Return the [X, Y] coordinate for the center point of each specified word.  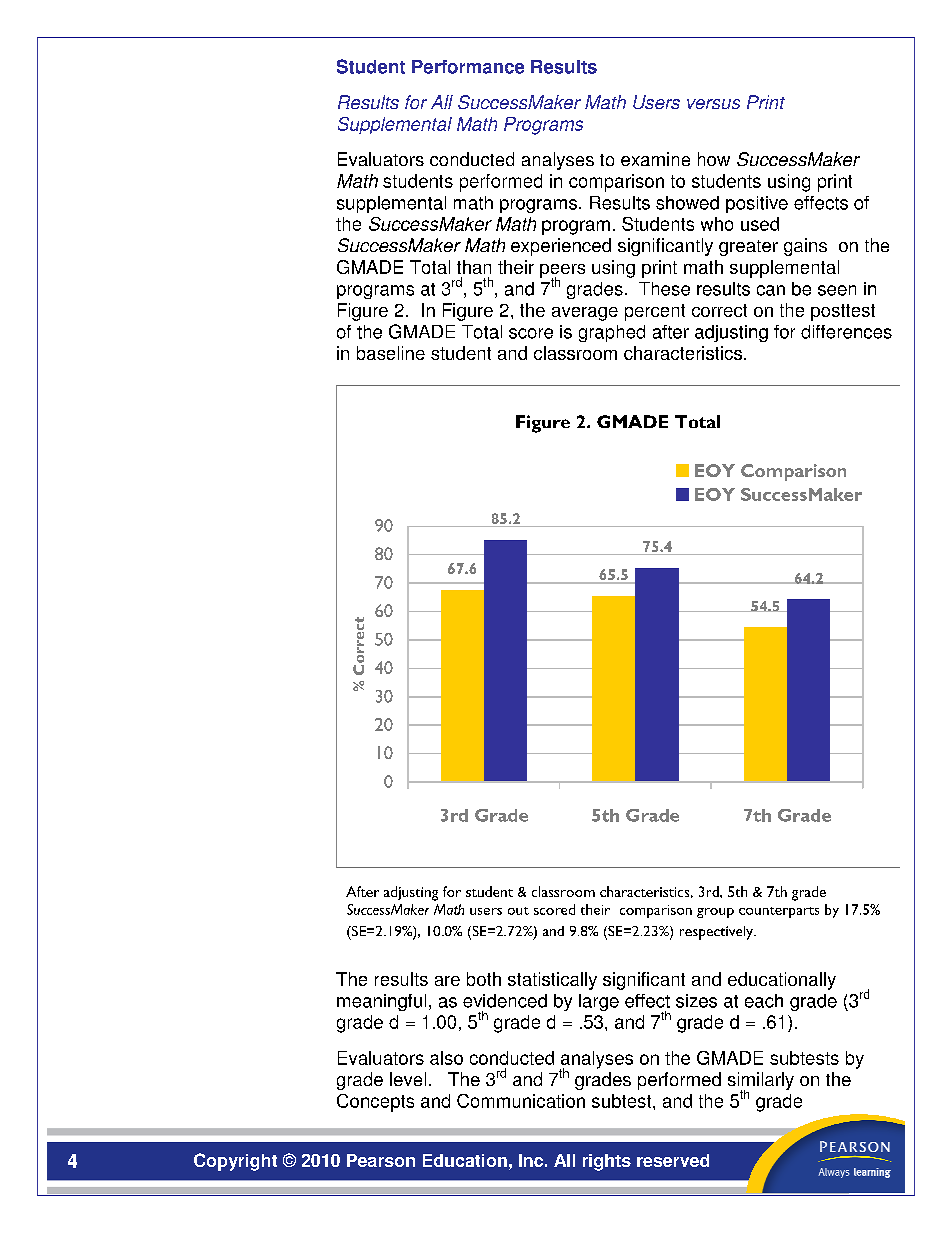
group [715, 913]
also [446, 1058]
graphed [612, 333]
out [518, 911]
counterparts [779, 912]
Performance [468, 67]
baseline [391, 353]
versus [713, 104]
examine [655, 159]
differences [846, 332]
